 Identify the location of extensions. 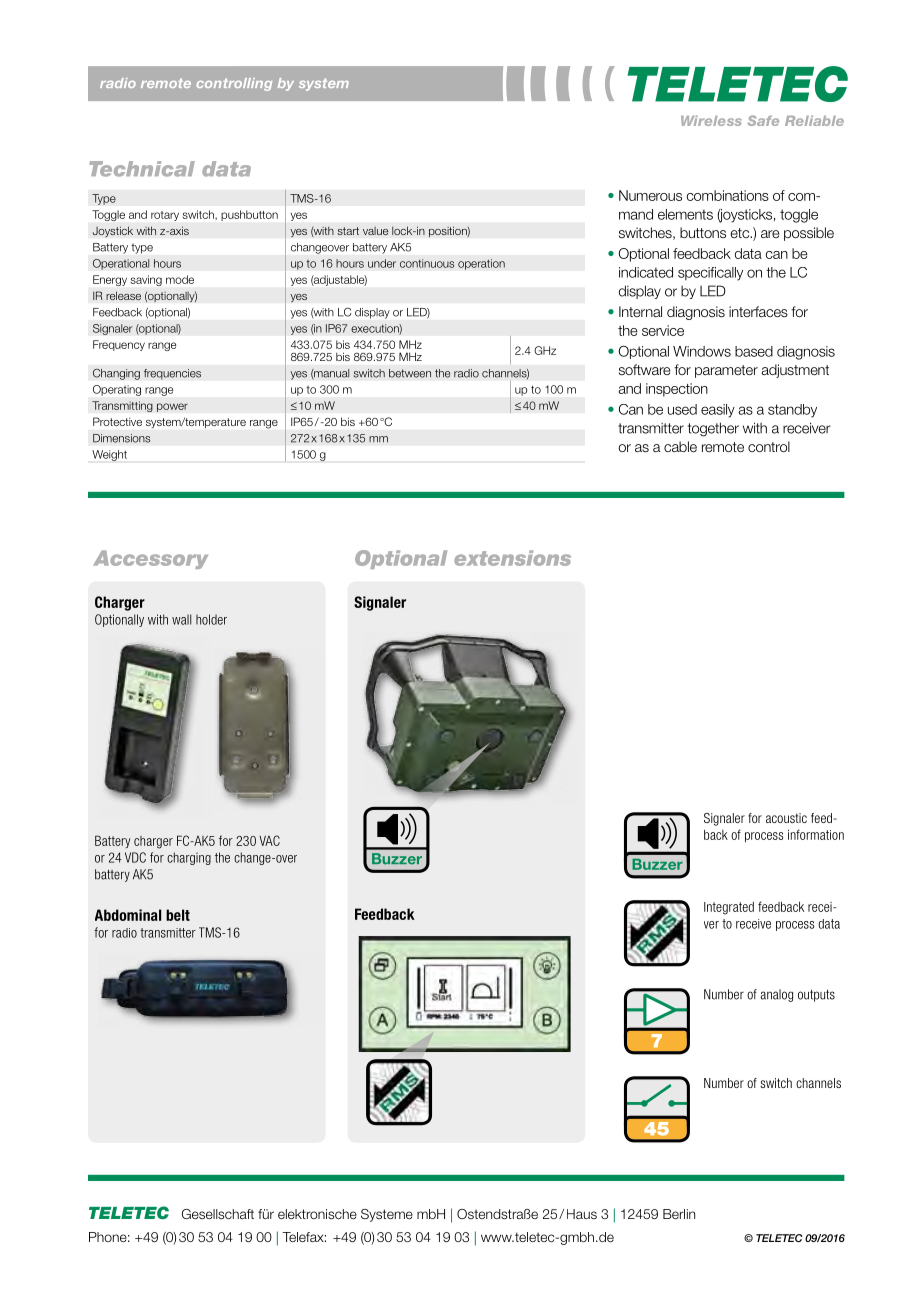
(512, 558).
